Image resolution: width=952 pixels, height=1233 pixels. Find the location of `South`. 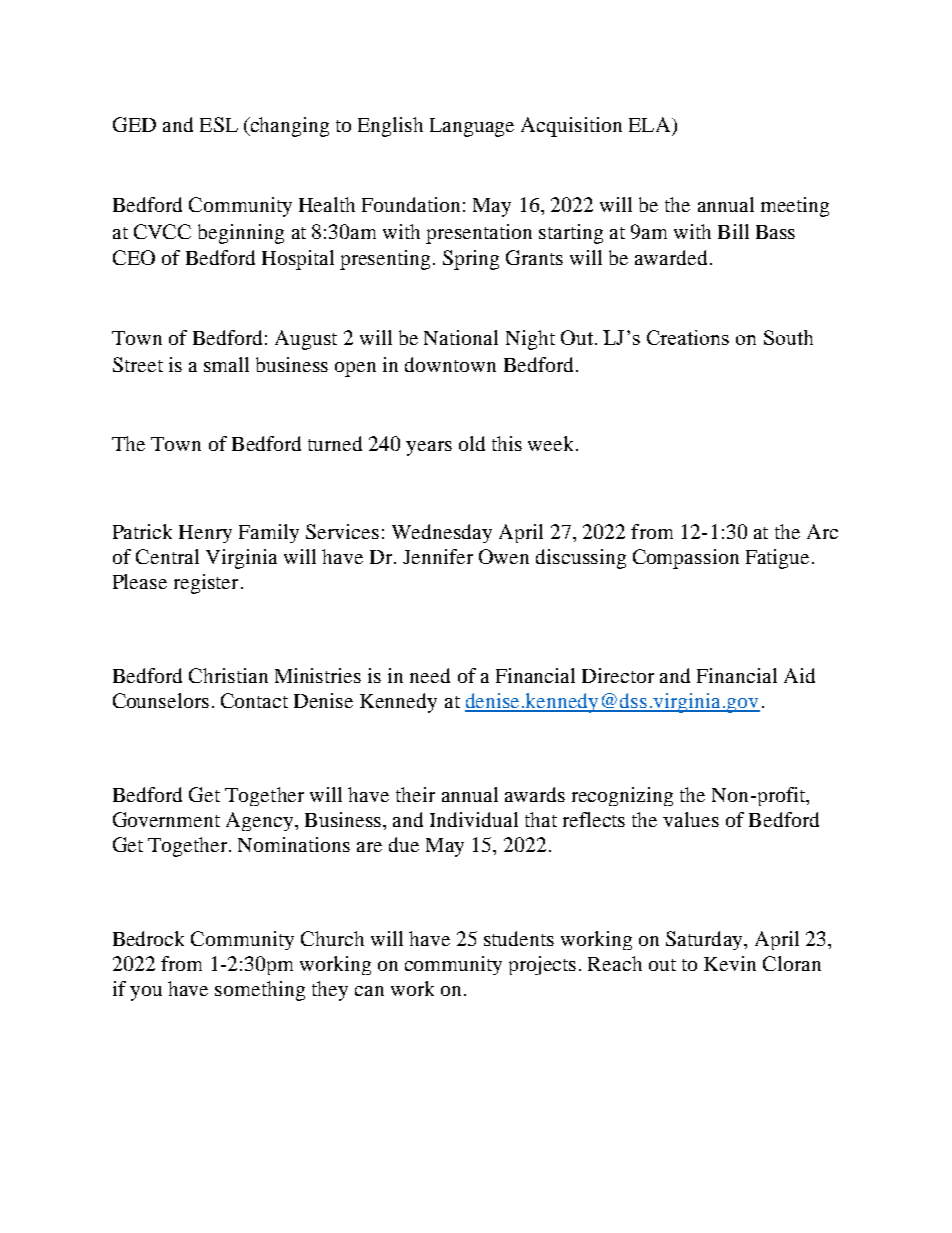

South is located at coordinates (788, 337).
